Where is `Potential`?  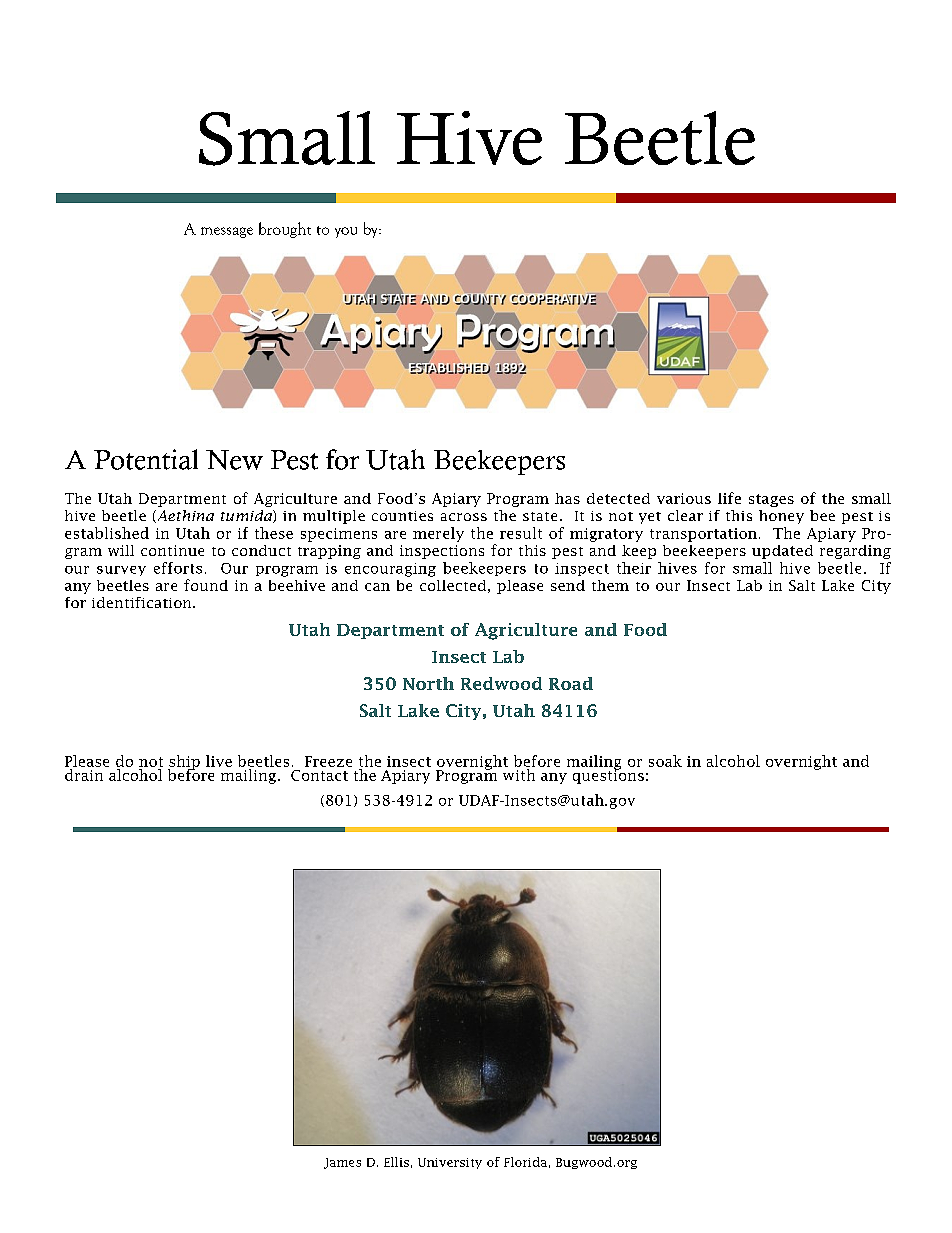 Potential is located at coordinates (146, 459).
